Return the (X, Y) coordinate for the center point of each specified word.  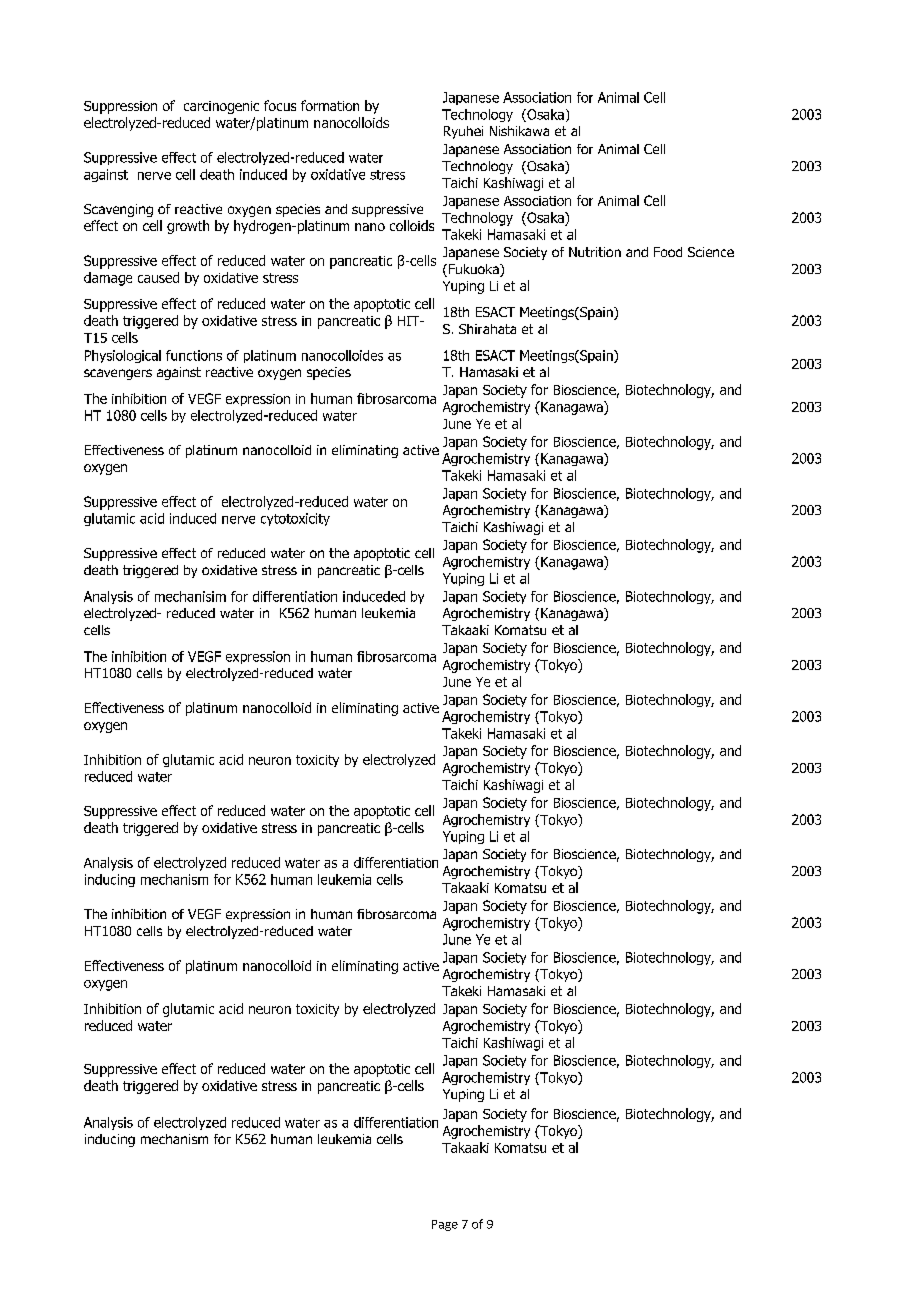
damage (108, 279)
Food (668, 252)
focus (280, 105)
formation (330, 105)
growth (188, 227)
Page (445, 1225)
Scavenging (118, 210)
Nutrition (595, 252)
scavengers (118, 374)
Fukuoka (473, 270)
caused (158, 277)
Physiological (123, 356)
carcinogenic (221, 107)
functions (194, 355)
